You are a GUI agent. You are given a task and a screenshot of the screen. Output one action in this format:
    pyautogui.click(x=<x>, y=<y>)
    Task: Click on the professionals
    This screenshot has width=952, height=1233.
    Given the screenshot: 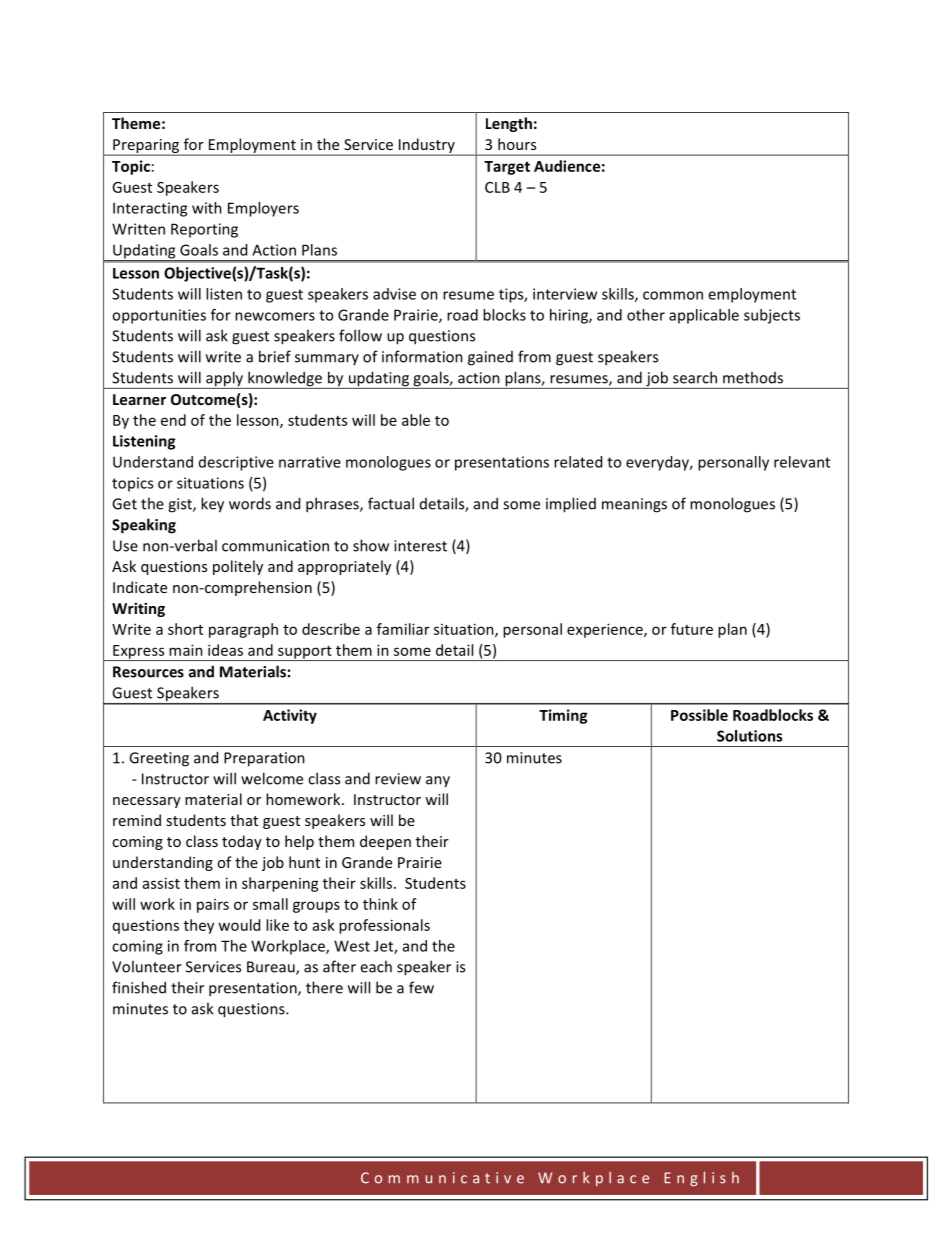 What is the action you would take?
    pyautogui.click(x=384, y=926)
